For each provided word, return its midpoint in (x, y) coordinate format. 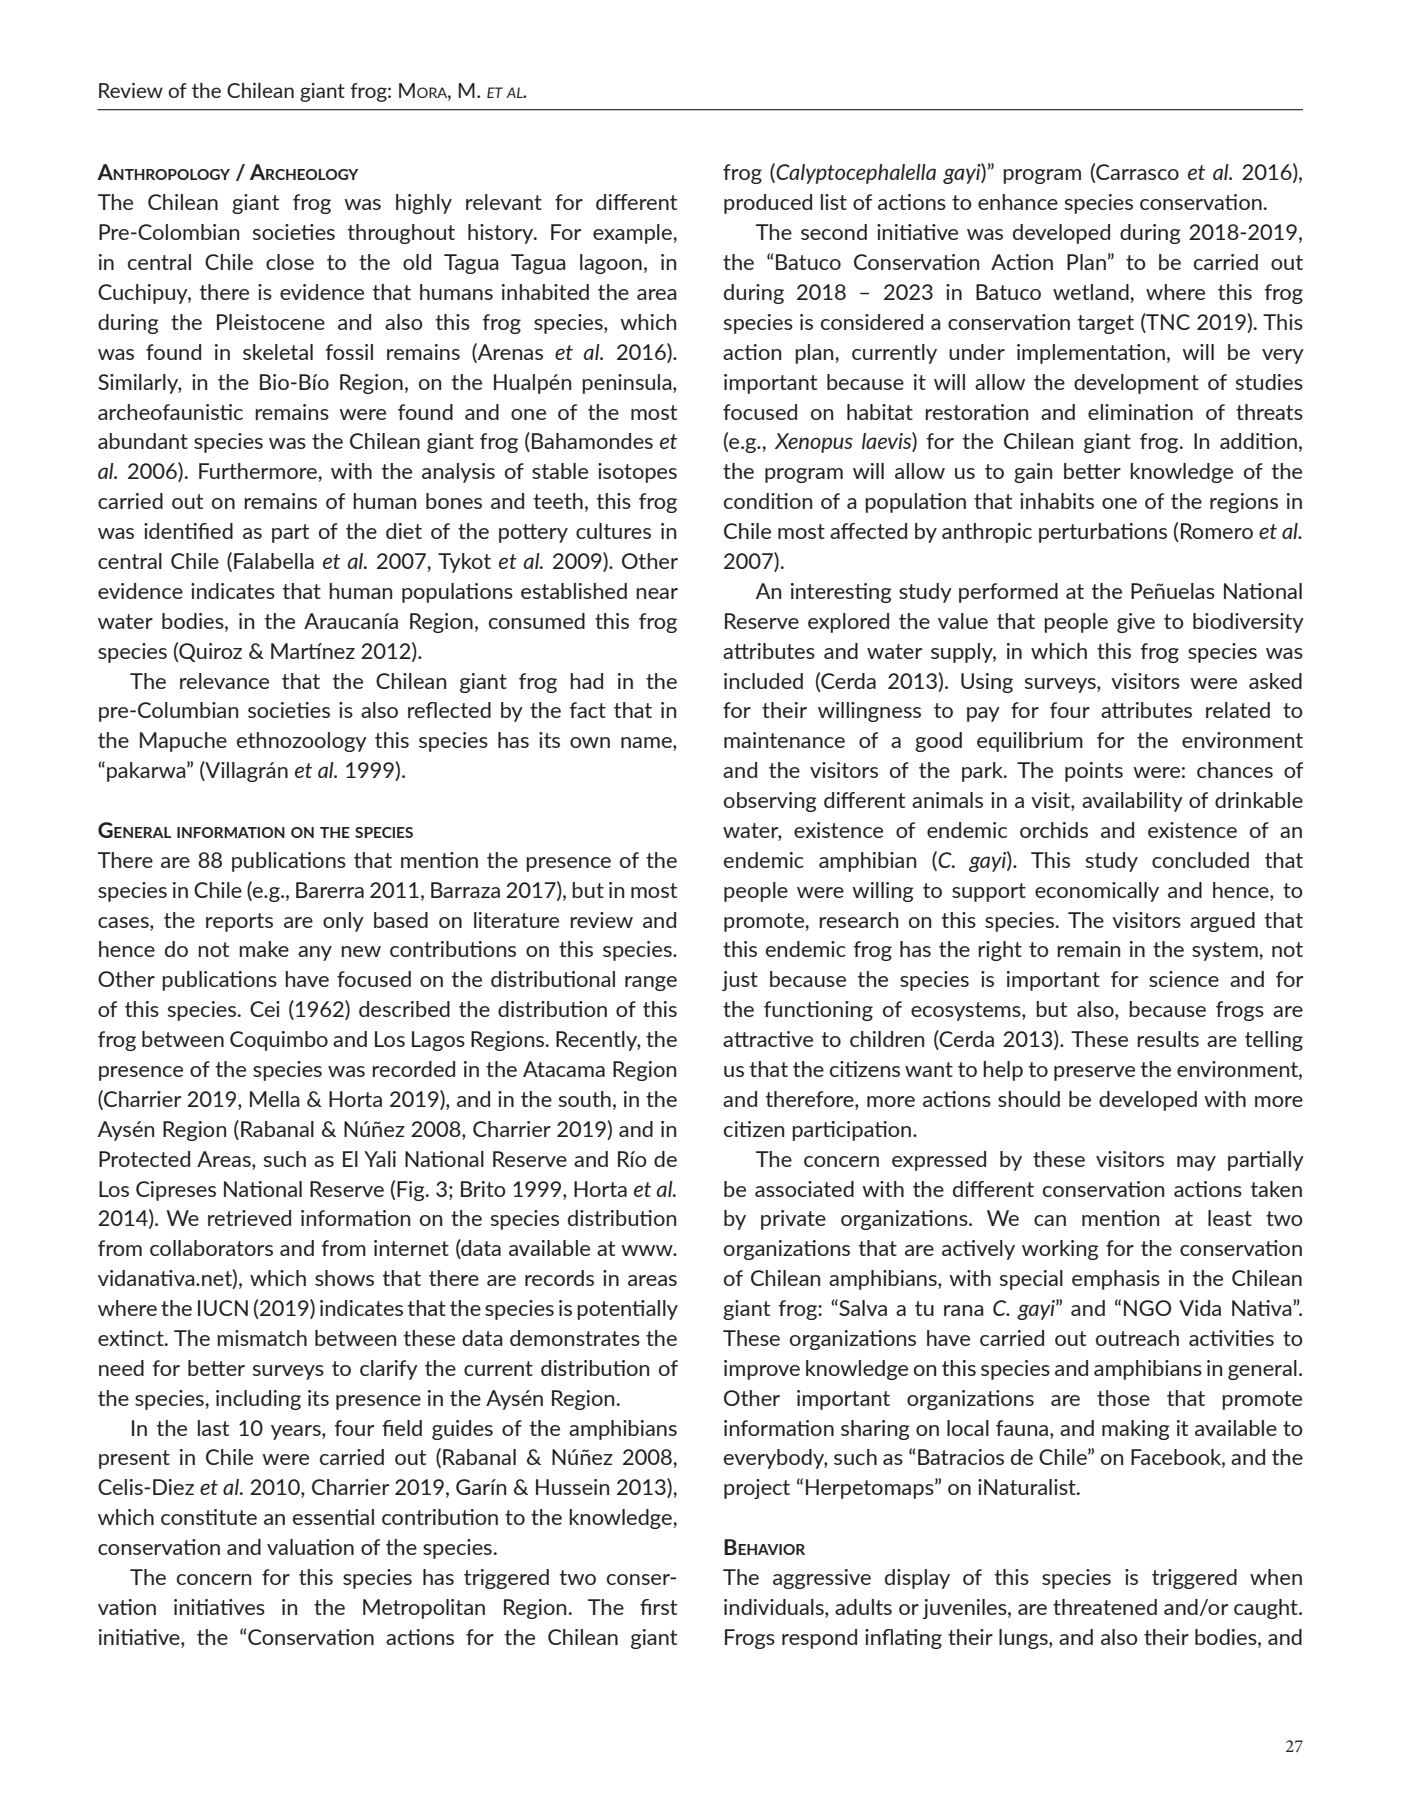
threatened (1105, 1607)
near (657, 593)
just (740, 981)
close (290, 262)
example (633, 234)
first (658, 1607)
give (1136, 623)
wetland (1092, 292)
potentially (627, 1310)
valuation (310, 1547)
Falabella (274, 561)
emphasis (1116, 1280)
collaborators (211, 1248)
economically (1097, 892)
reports (239, 922)
